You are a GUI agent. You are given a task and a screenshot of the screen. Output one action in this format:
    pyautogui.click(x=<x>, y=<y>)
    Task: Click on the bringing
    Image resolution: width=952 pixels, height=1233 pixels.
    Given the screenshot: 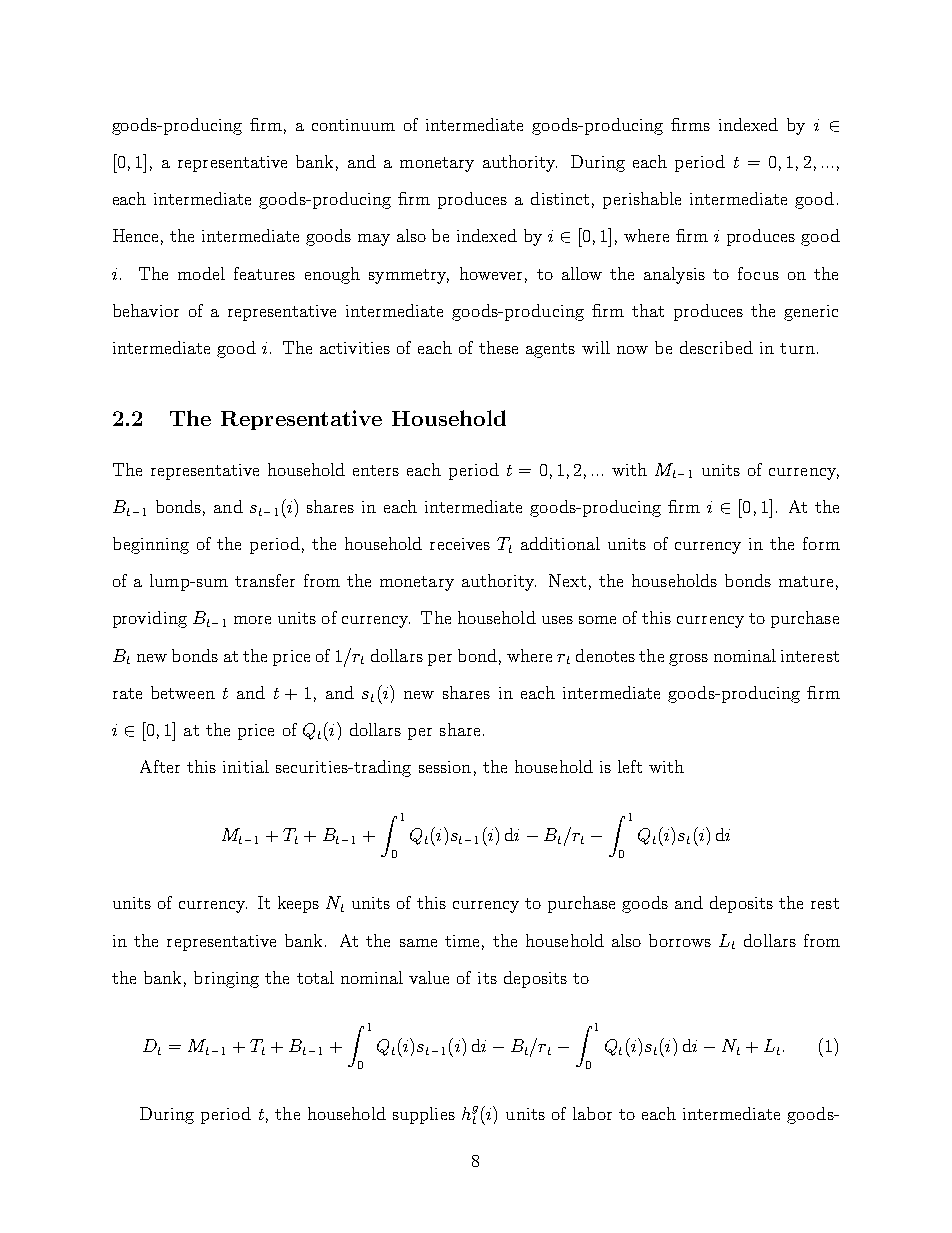 What is the action you would take?
    pyautogui.click(x=226, y=979)
